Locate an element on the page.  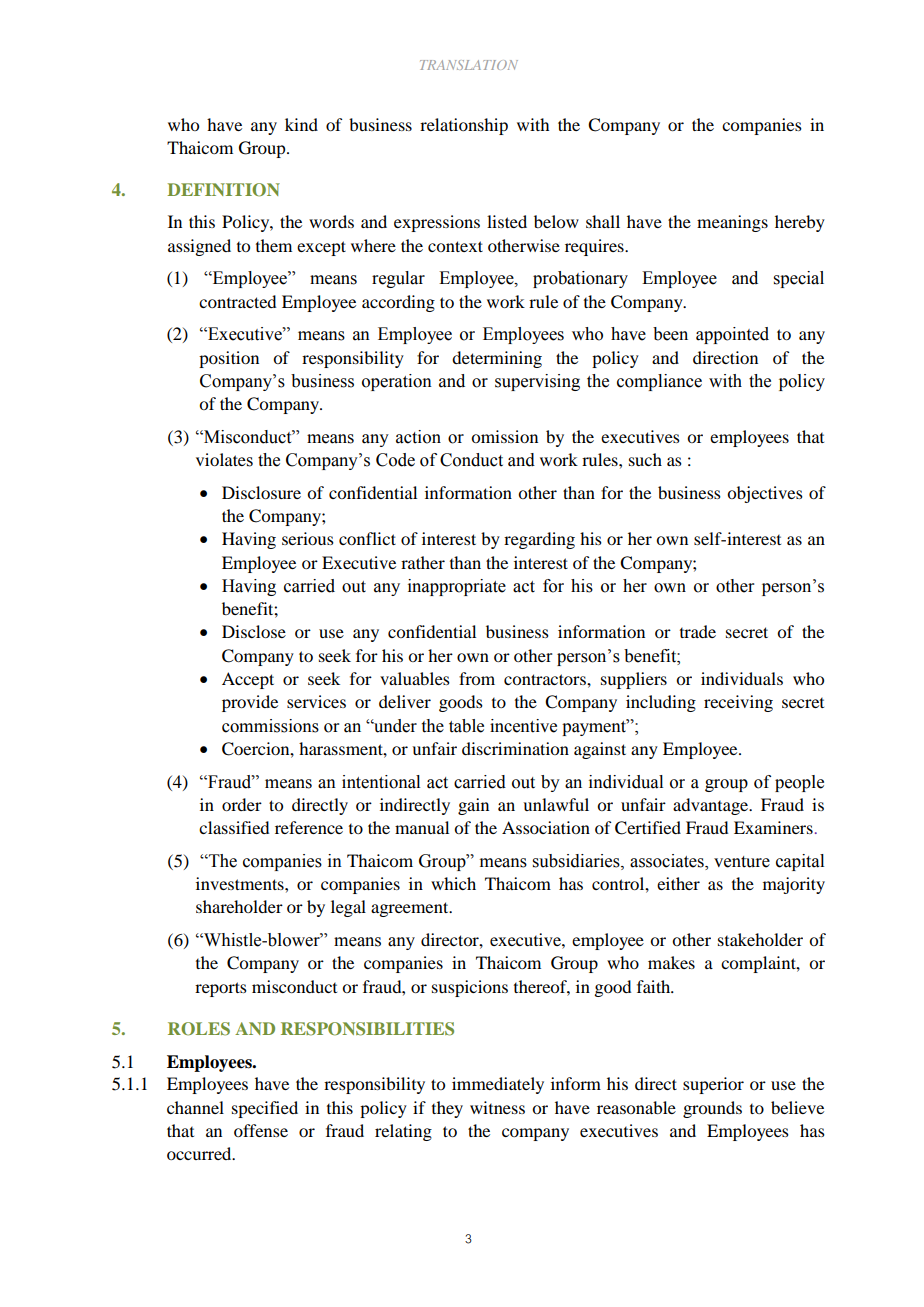
offense is located at coordinates (261, 1130).
